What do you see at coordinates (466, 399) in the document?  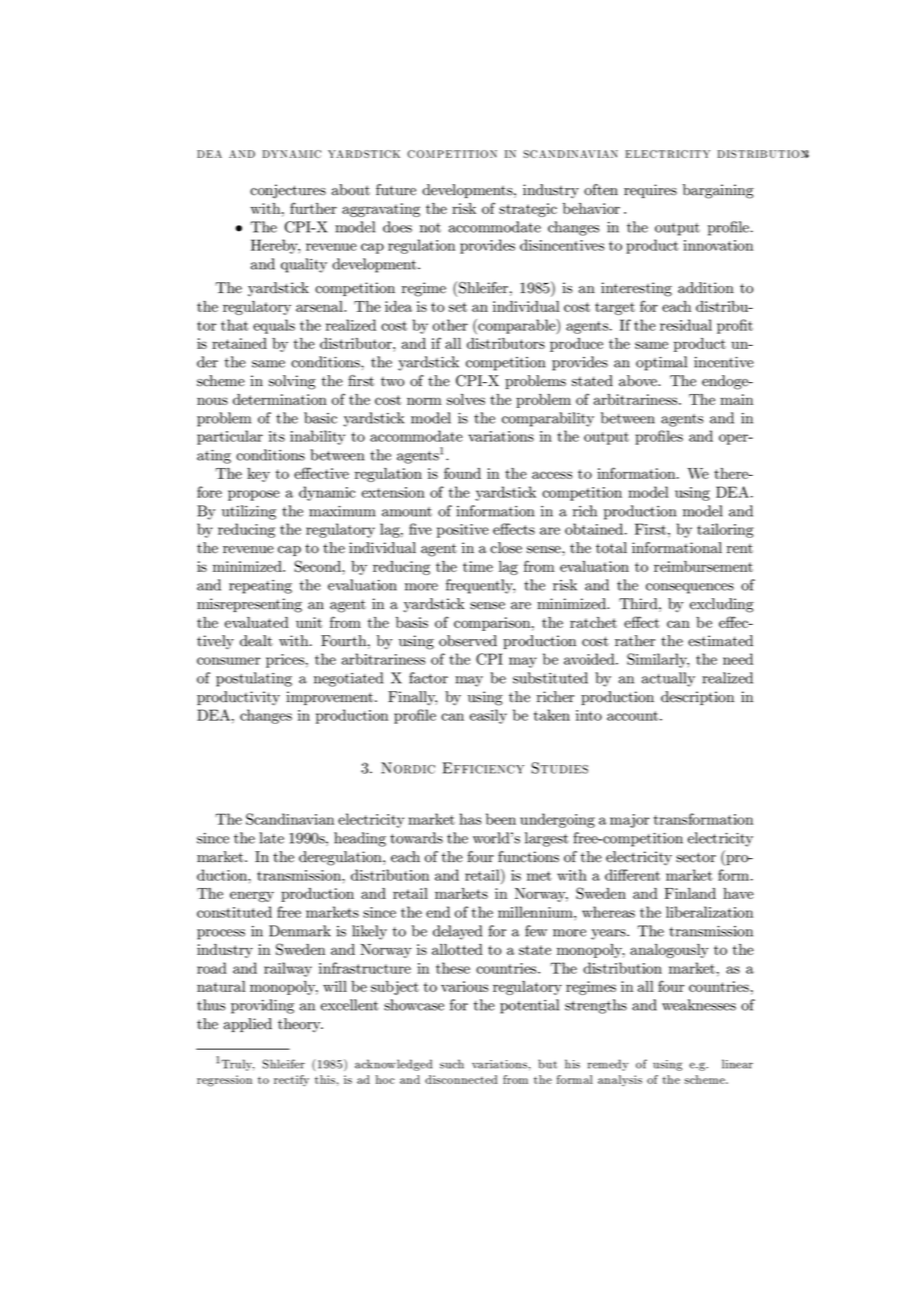 I see `solves` at bounding box center [466, 399].
